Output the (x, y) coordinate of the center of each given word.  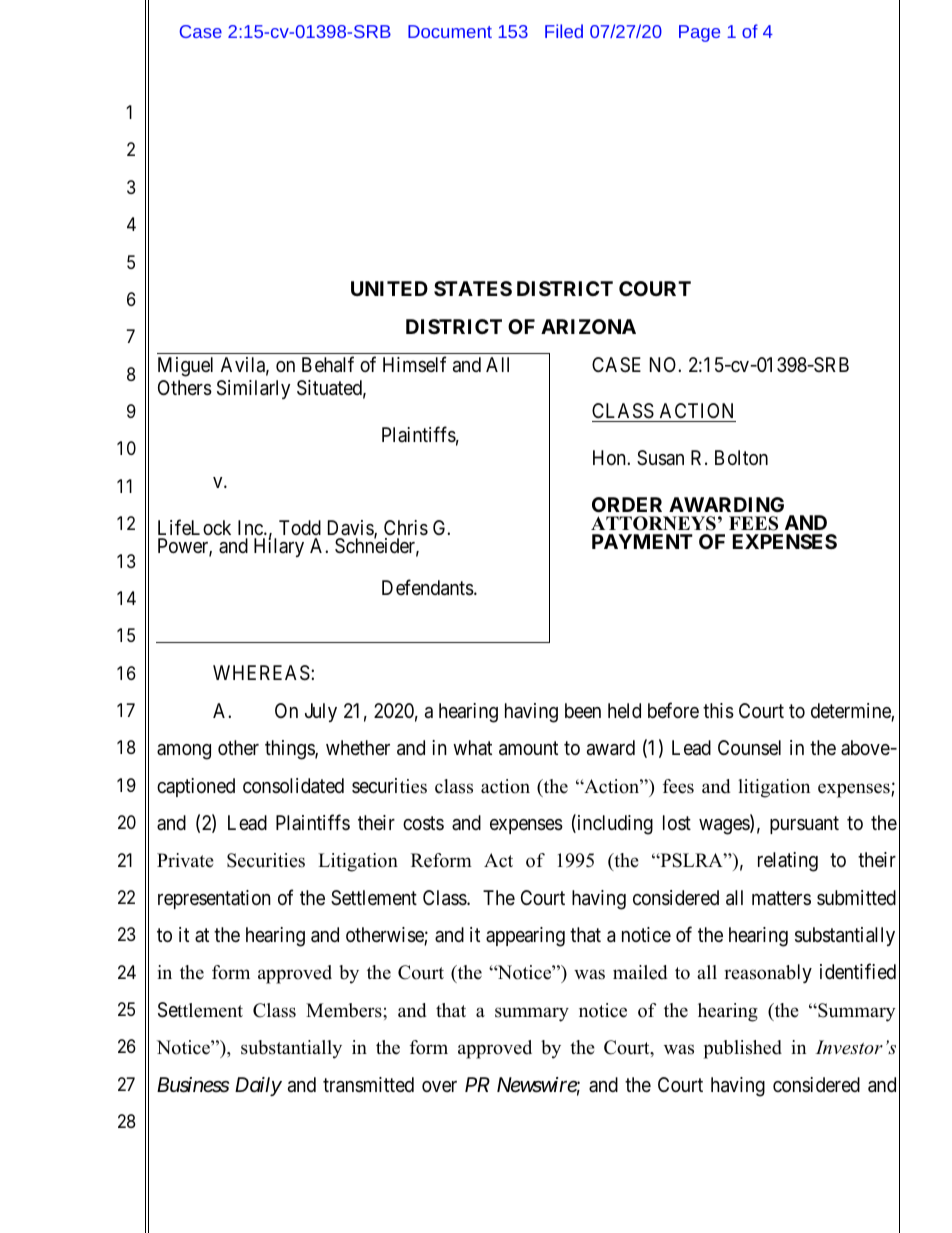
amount (528, 749)
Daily (258, 1086)
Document (450, 31)
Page (699, 33)
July (321, 712)
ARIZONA (588, 326)
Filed (564, 31)
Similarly (253, 389)
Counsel (749, 747)
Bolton (741, 457)
